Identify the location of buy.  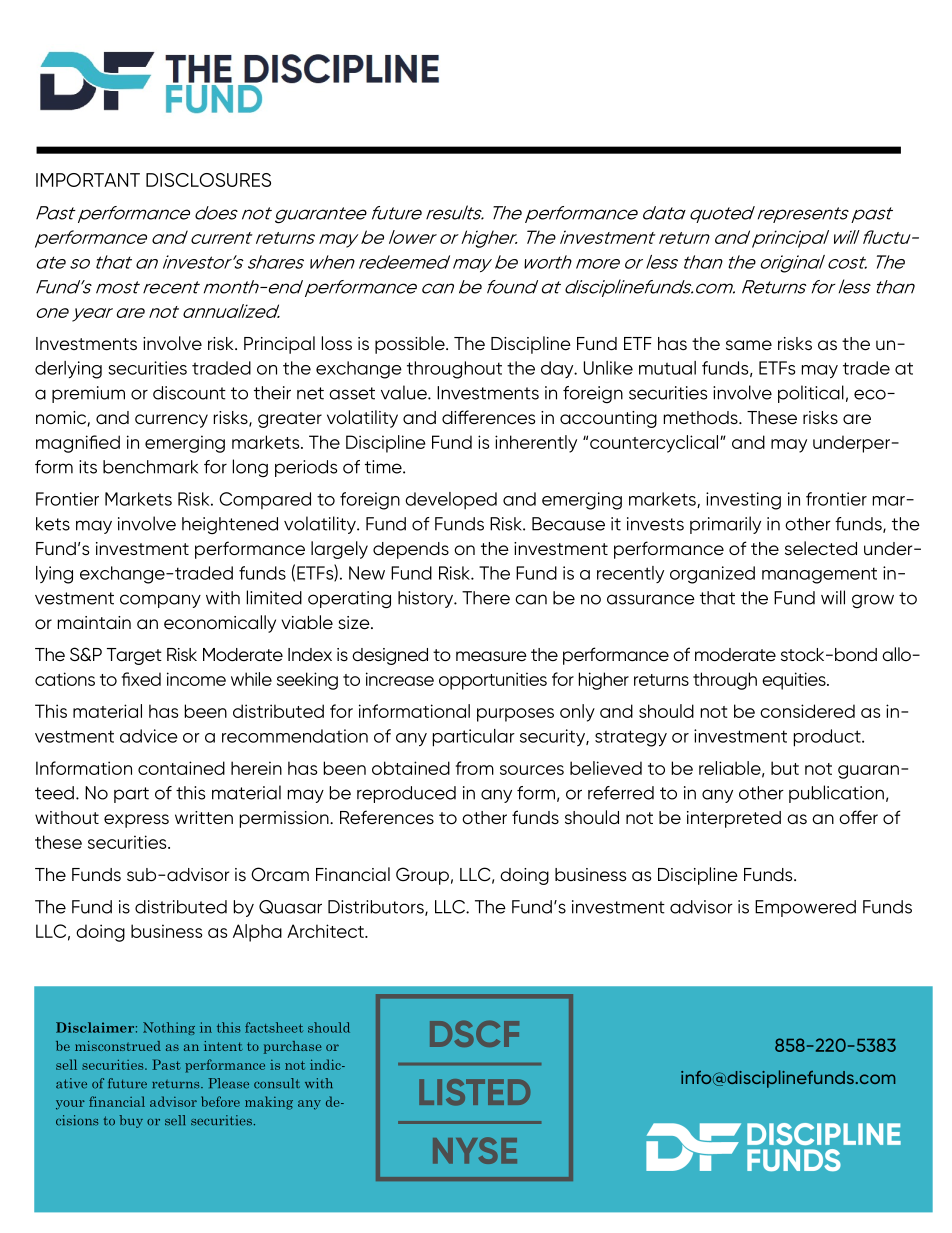
(131, 1121).
